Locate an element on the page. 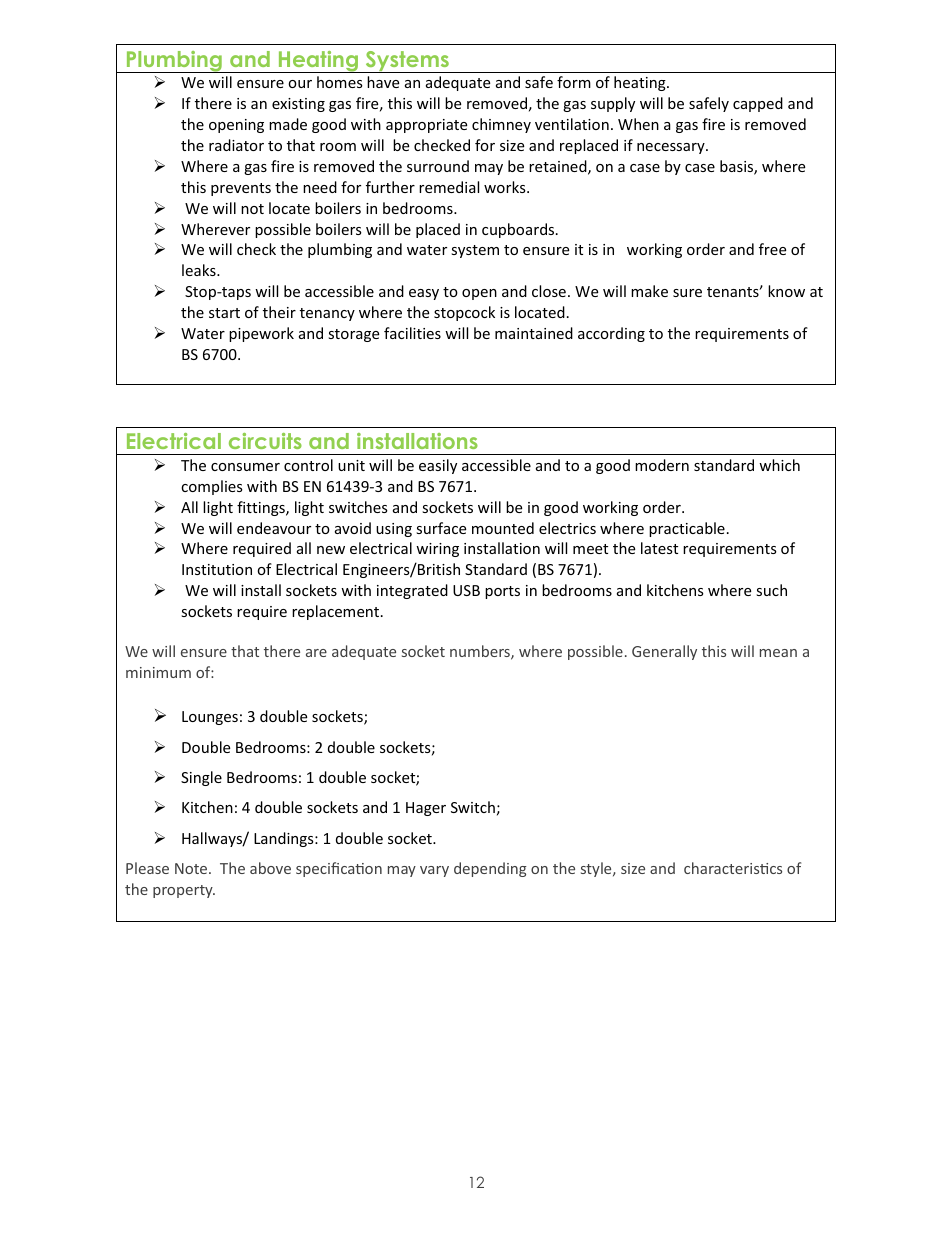  chimney is located at coordinates (501, 125).
